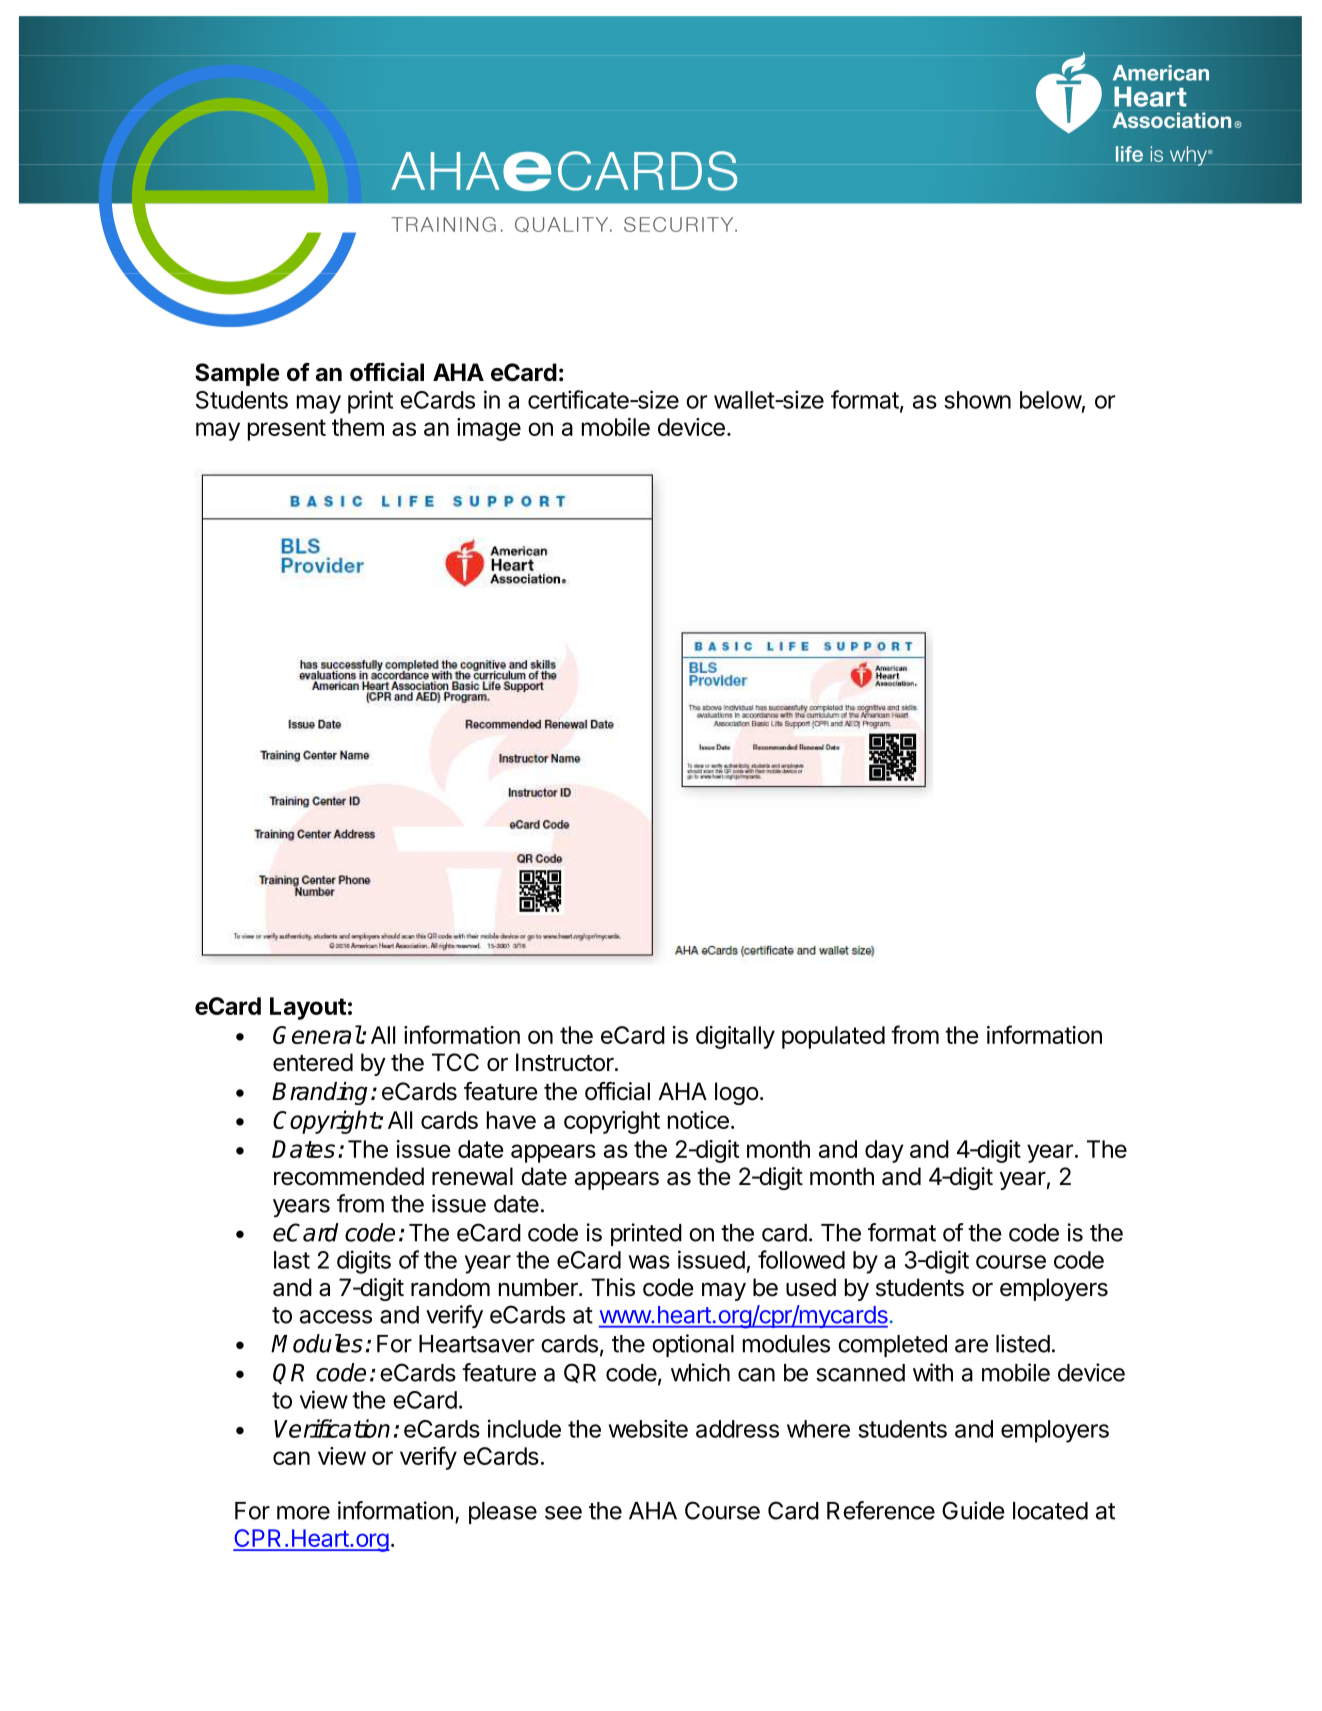 Image resolution: width=1322 pixels, height=1711 pixels. I want to click on populated, so click(833, 1037).
